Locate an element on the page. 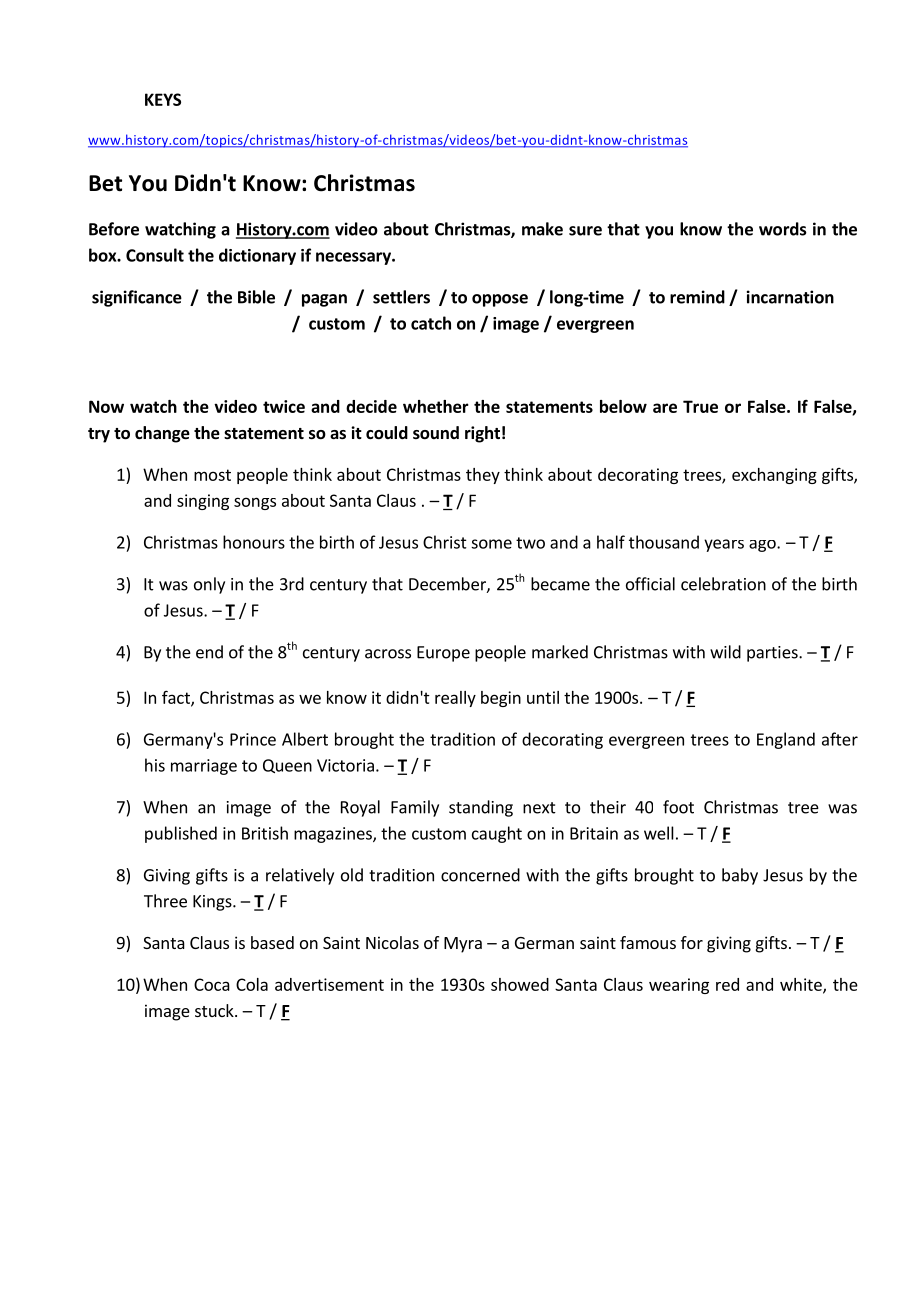  really is located at coordinates (455, 699).
